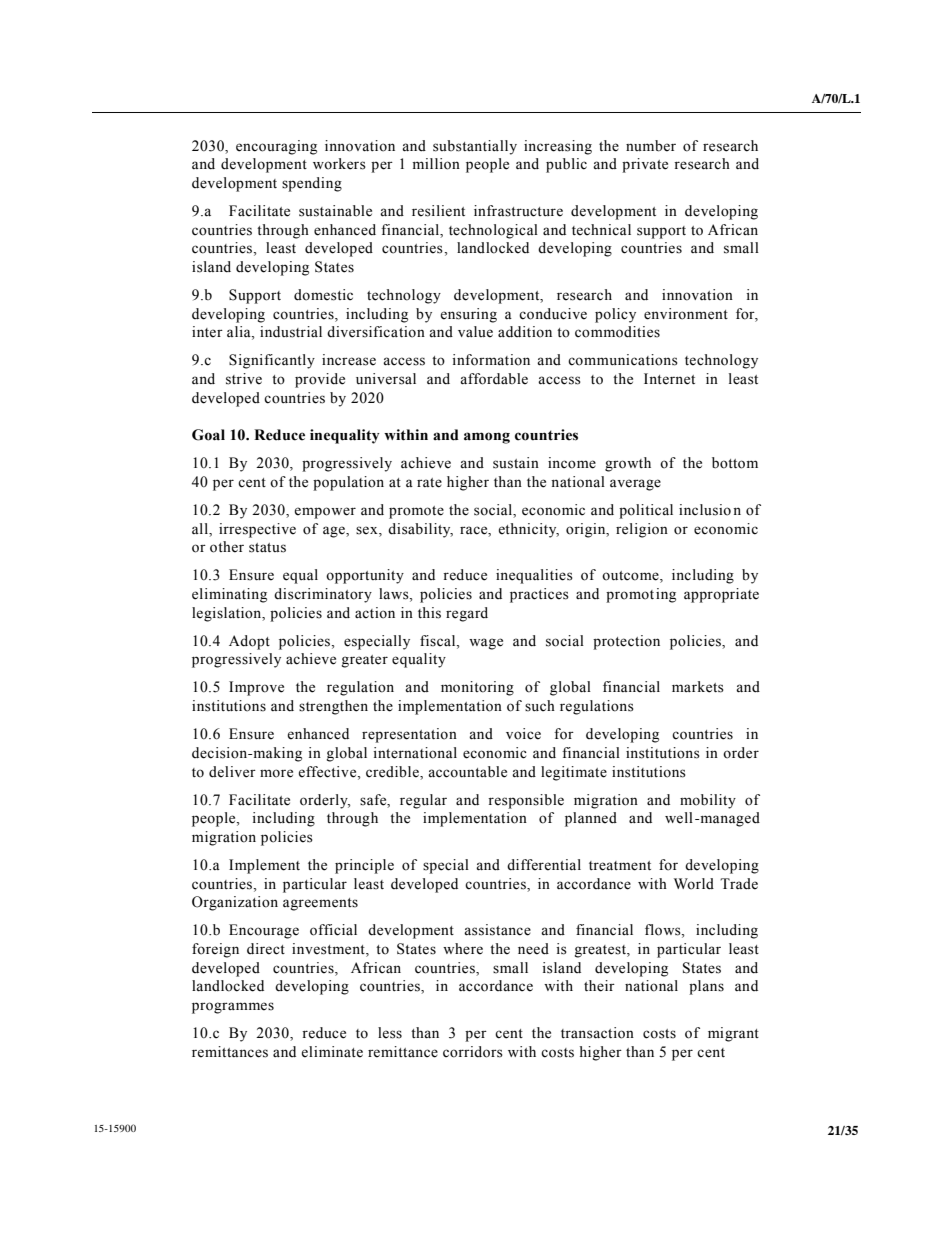  What do you see at coordinates (645, 165) in the image?
I see `private` at bounding box center [645, 165].
